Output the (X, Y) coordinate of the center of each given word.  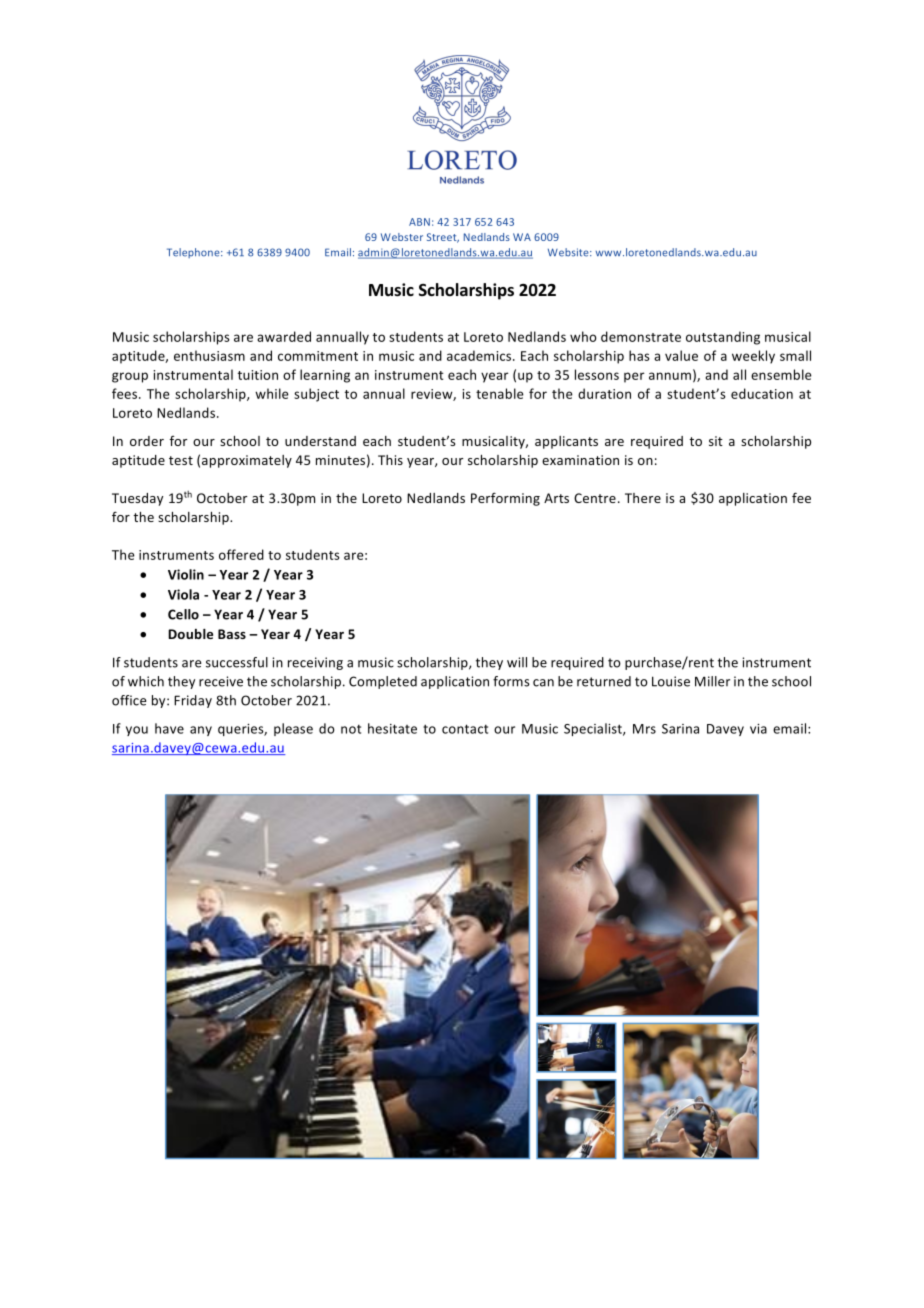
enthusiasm (209, 355)
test (181, 460)
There (643, 498)
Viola (183, 594)
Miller (712, 681)
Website (569, 252)
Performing (505, 499)
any (201, 731)
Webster (402, 237)
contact (465, 729)
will (517, 662)
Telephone (194, 253)
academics (480, 355)
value (681, 355)
